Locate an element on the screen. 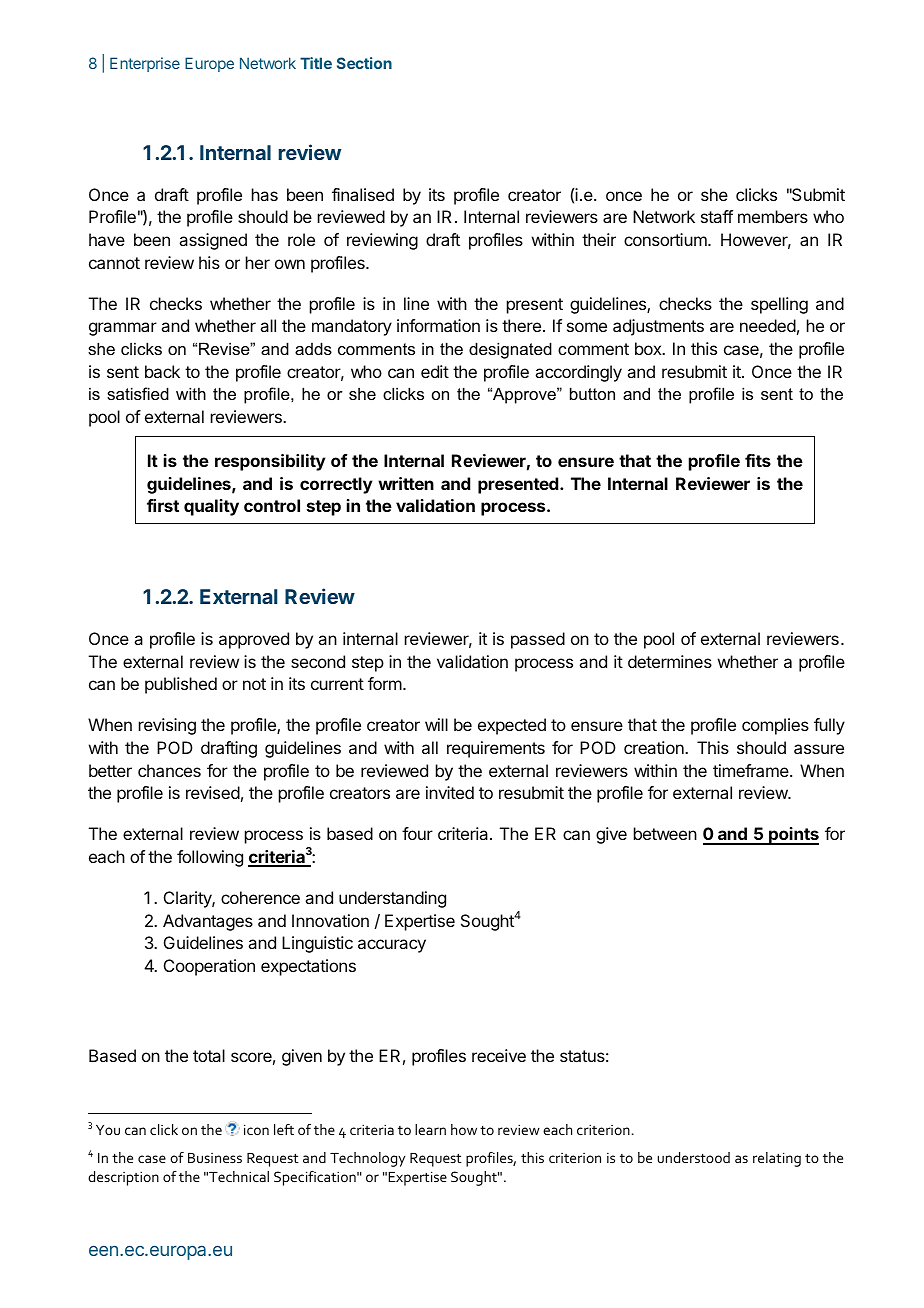  Business is located at coordinates (215, 1158).
